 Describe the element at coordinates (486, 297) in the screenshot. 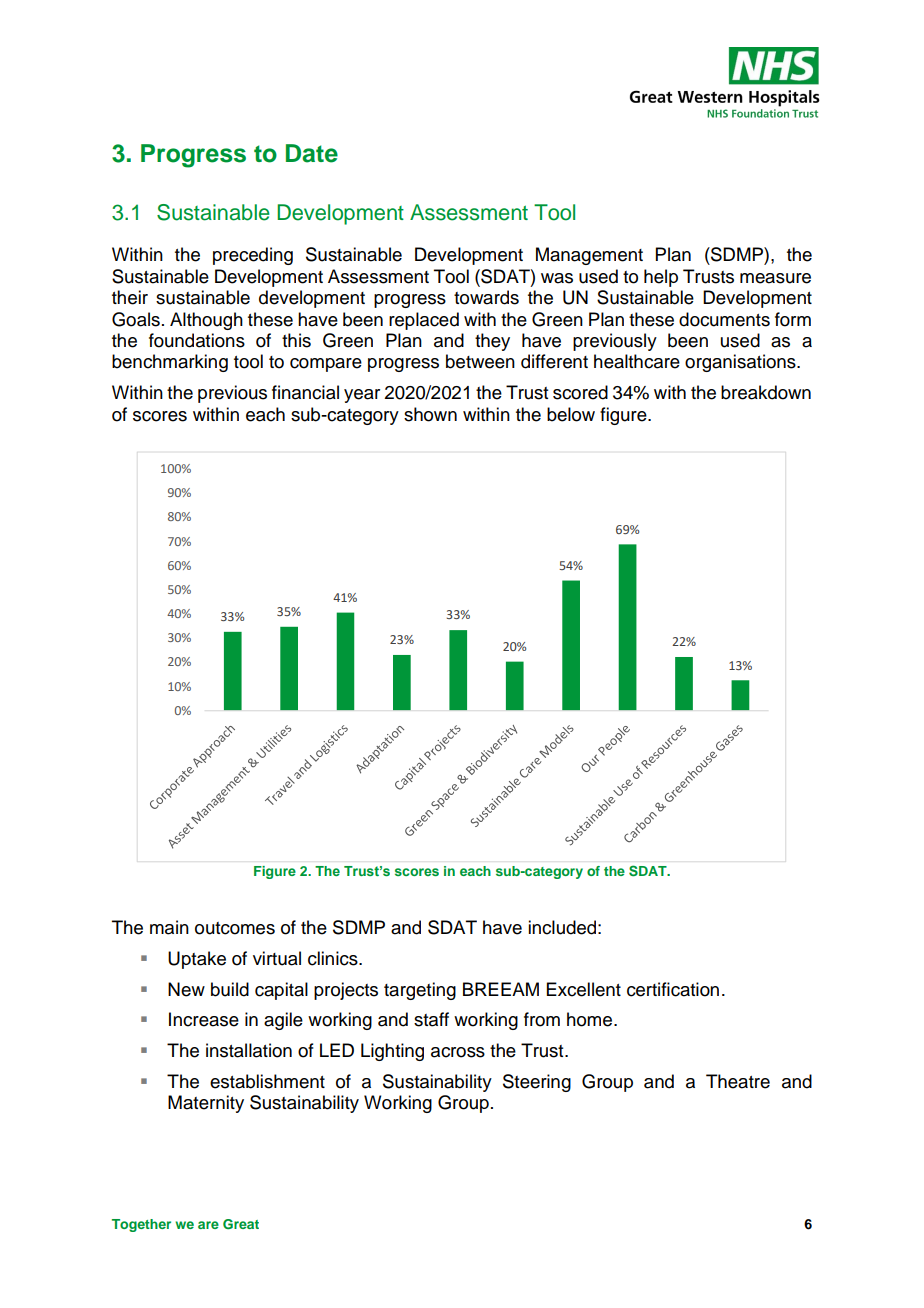

I see `towards` at that location.
